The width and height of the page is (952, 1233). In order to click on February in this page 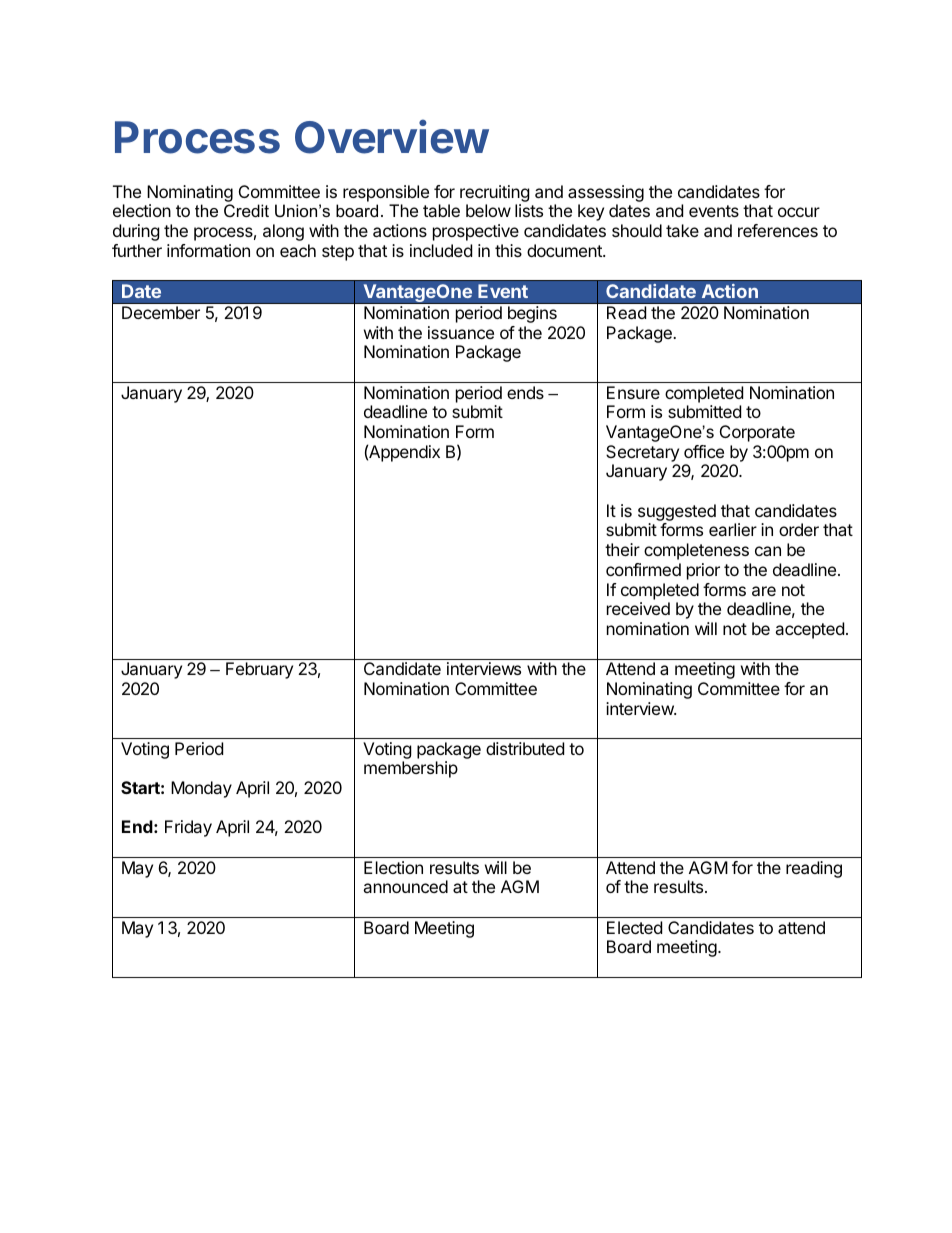, I will do `click(259, 670)`.
